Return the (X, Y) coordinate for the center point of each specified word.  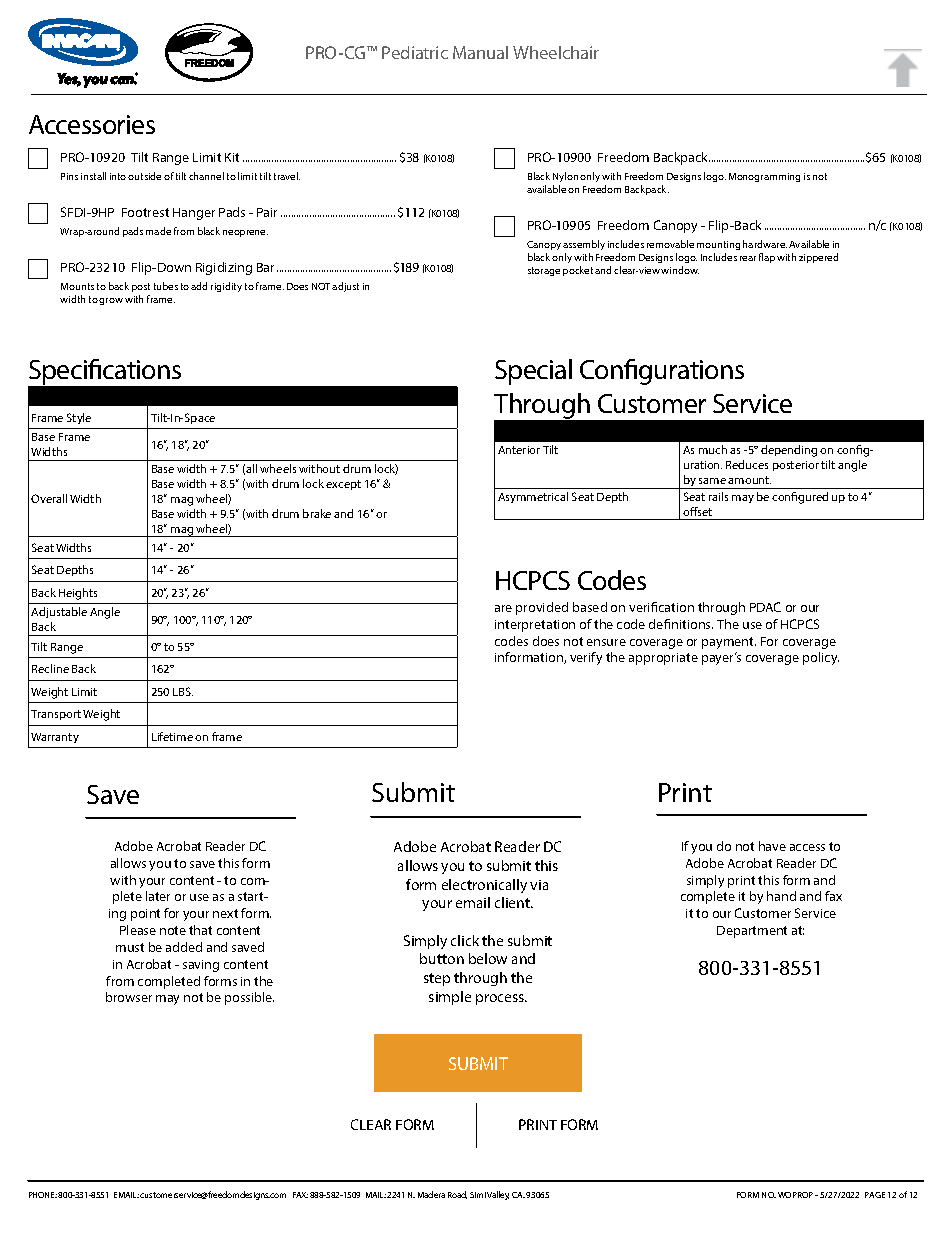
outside (144, 176)
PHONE (43, 1195)
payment (729, 643)
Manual (480, 52)
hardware (765, 244)
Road (457, 1195)
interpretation (535, 626)
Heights (78, 594)
